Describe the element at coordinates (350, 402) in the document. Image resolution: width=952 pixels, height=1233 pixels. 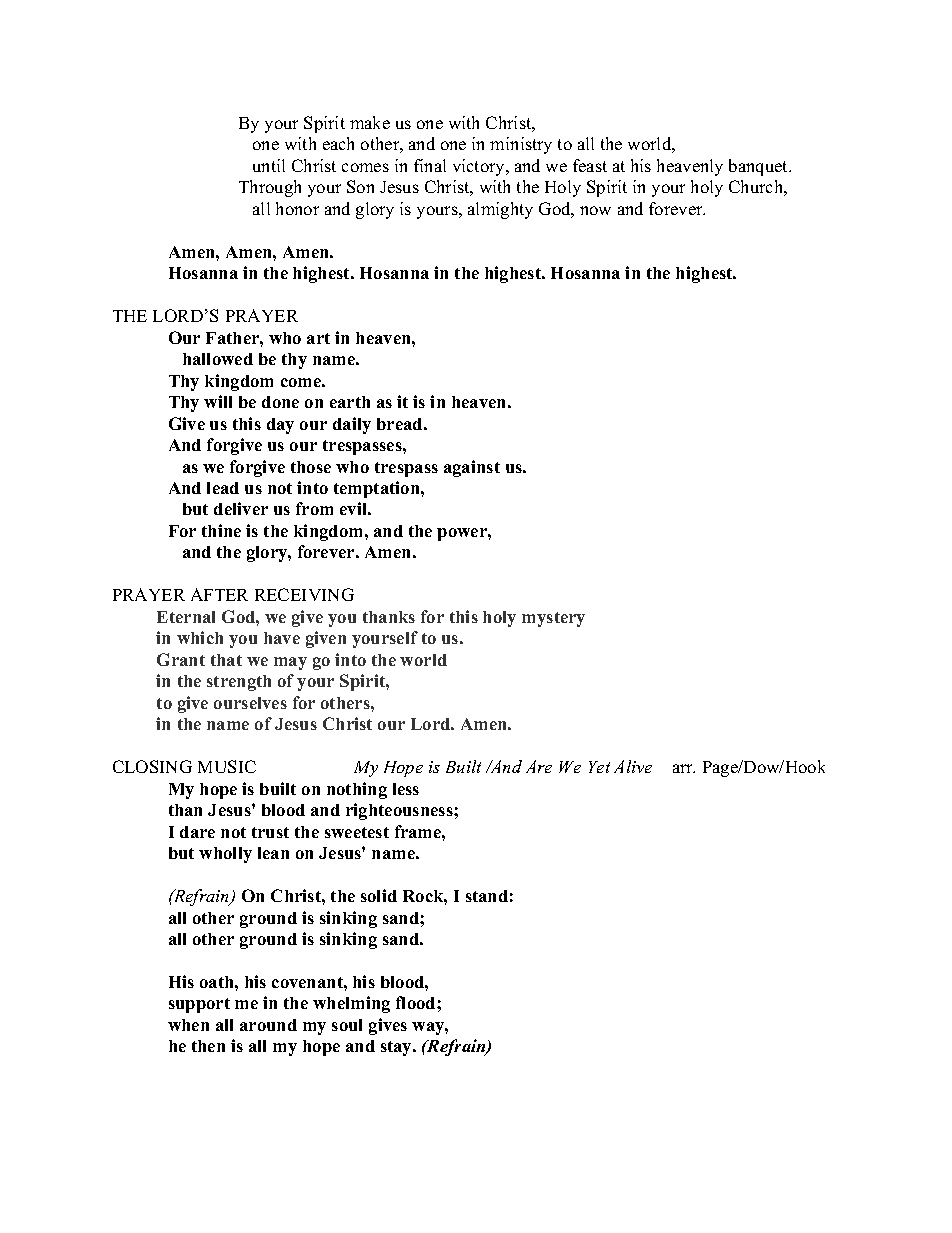
I see `earth` at that location.
